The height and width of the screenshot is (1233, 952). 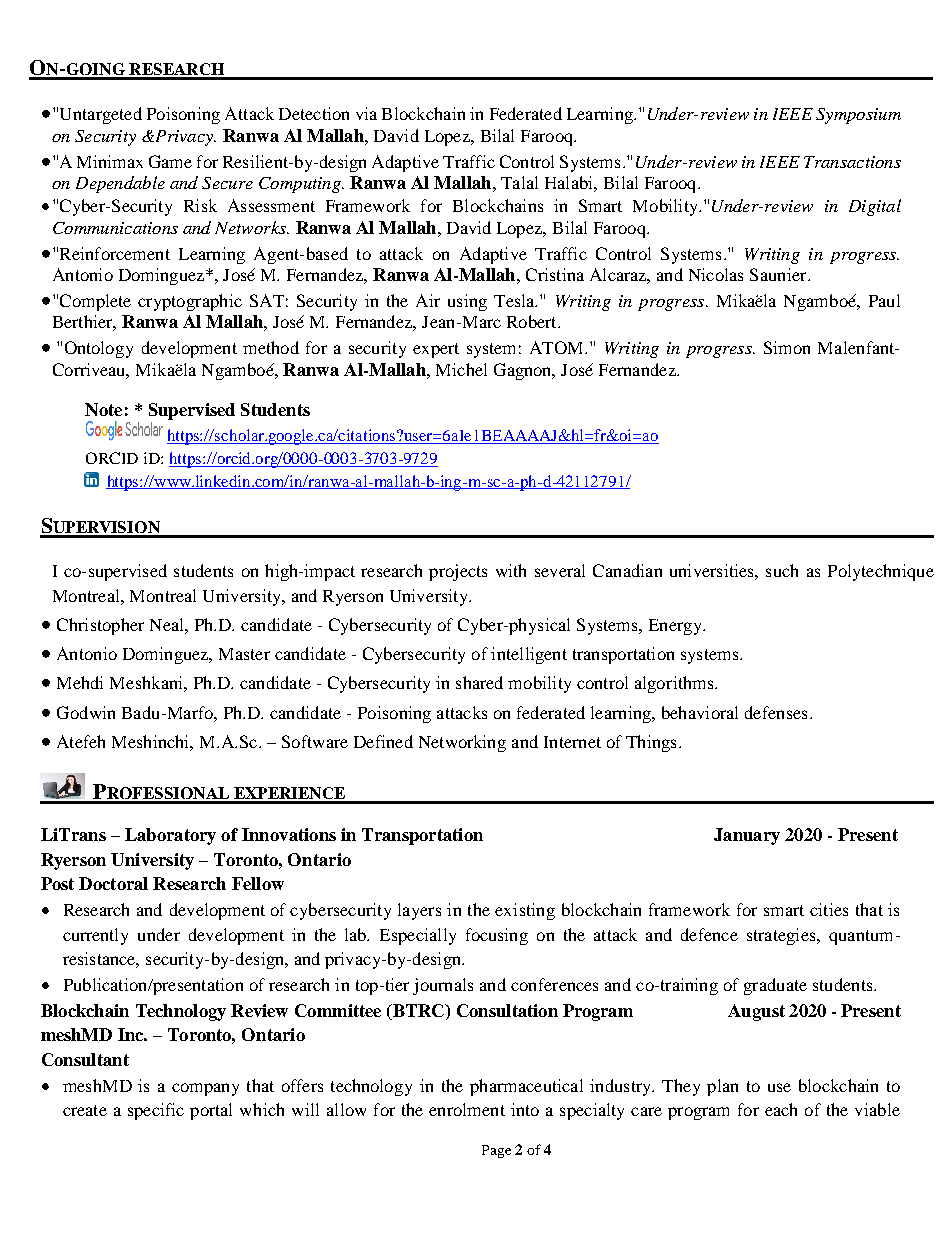 I want to click on Note, so click(x=103, y=409).
